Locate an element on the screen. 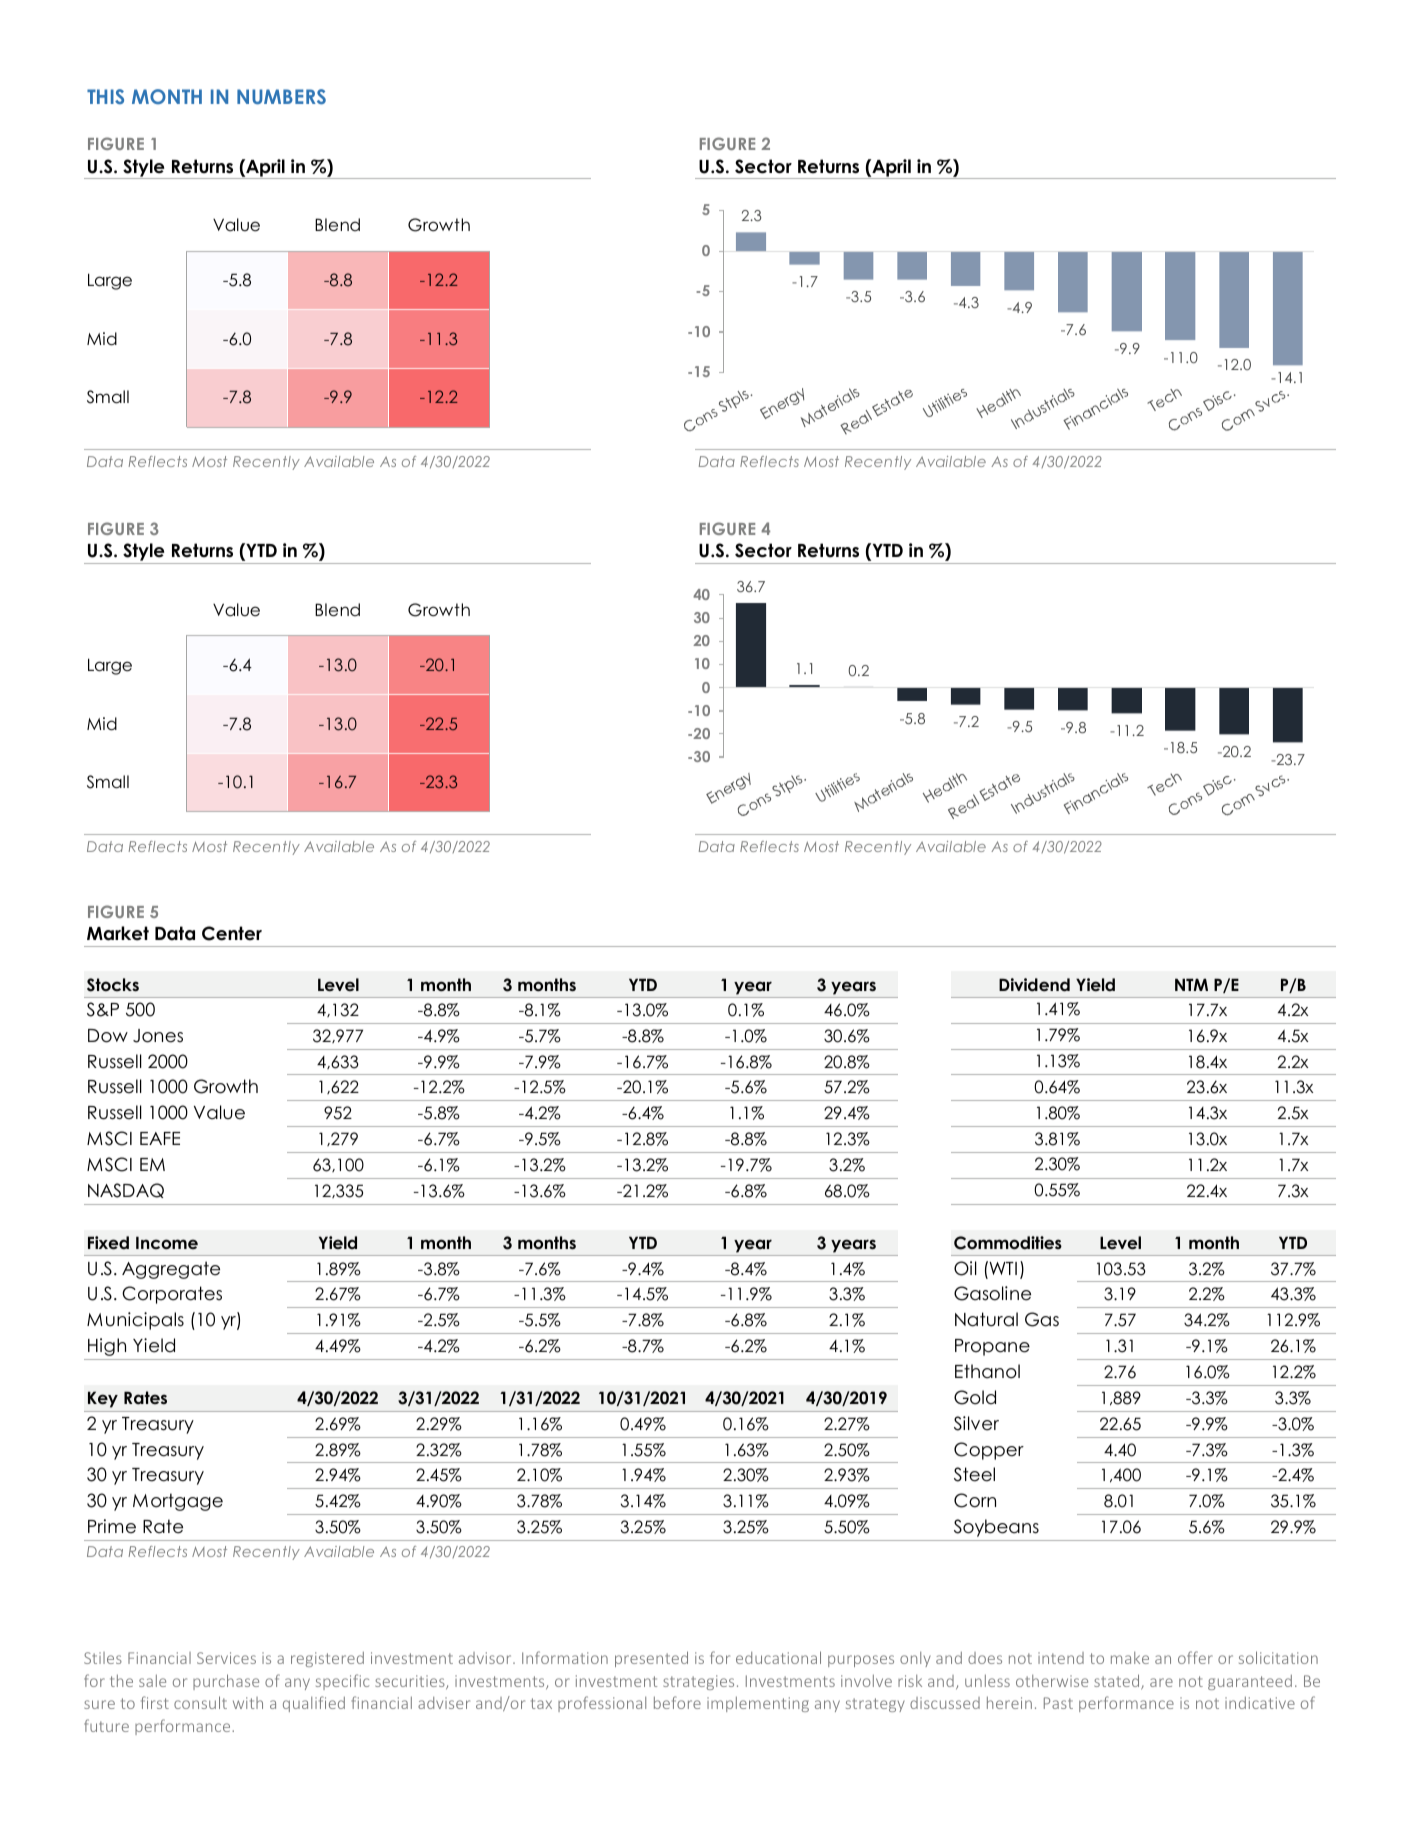 This screenshot has width=1420, height=1838. Commodities is located at coordinates (1008, 1243).
